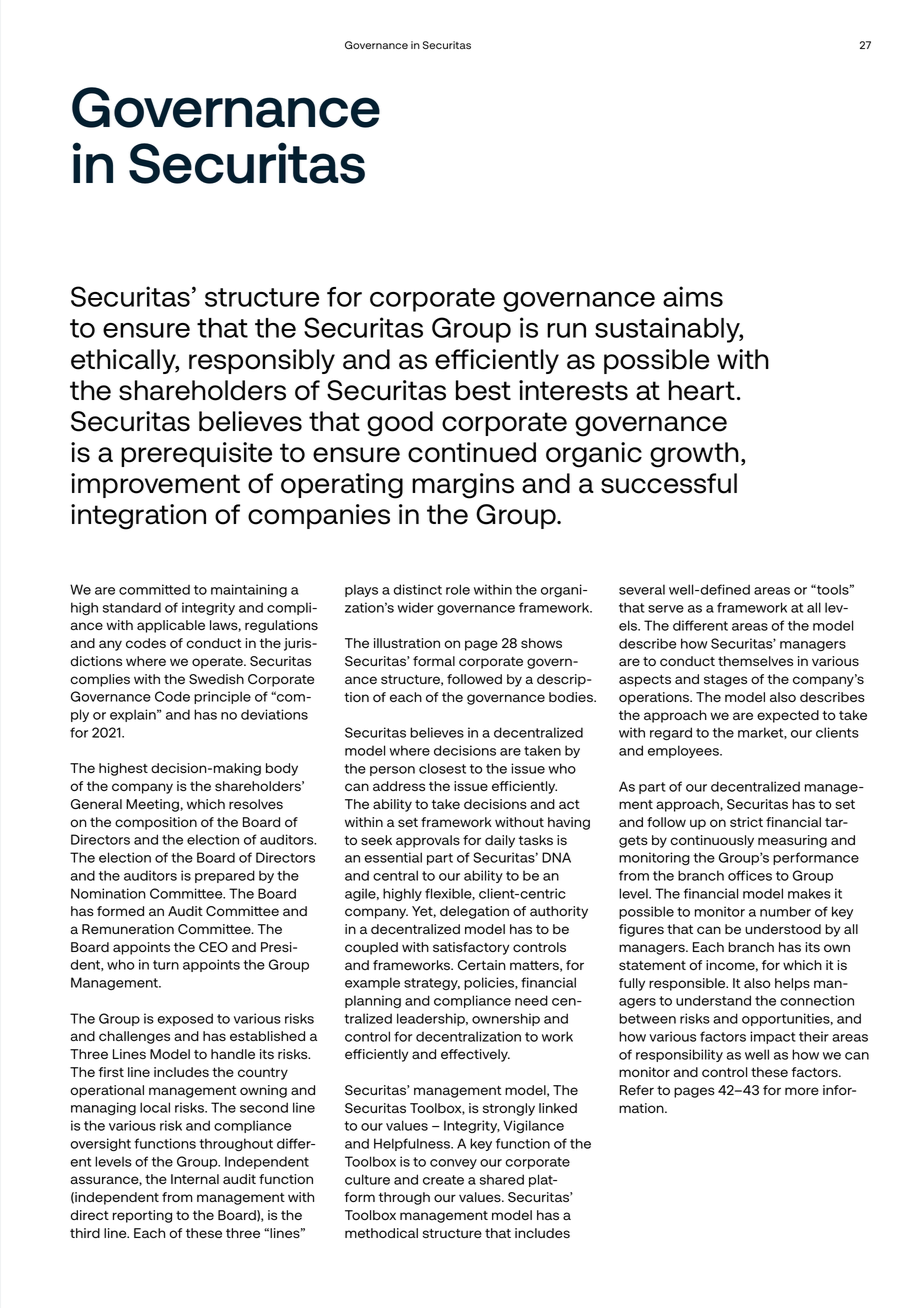 The height and width of the image is (1308, 924). What do you see at coordinates (443, 1180) in the image?
I see `create` at bounding box center [443, 1180].
